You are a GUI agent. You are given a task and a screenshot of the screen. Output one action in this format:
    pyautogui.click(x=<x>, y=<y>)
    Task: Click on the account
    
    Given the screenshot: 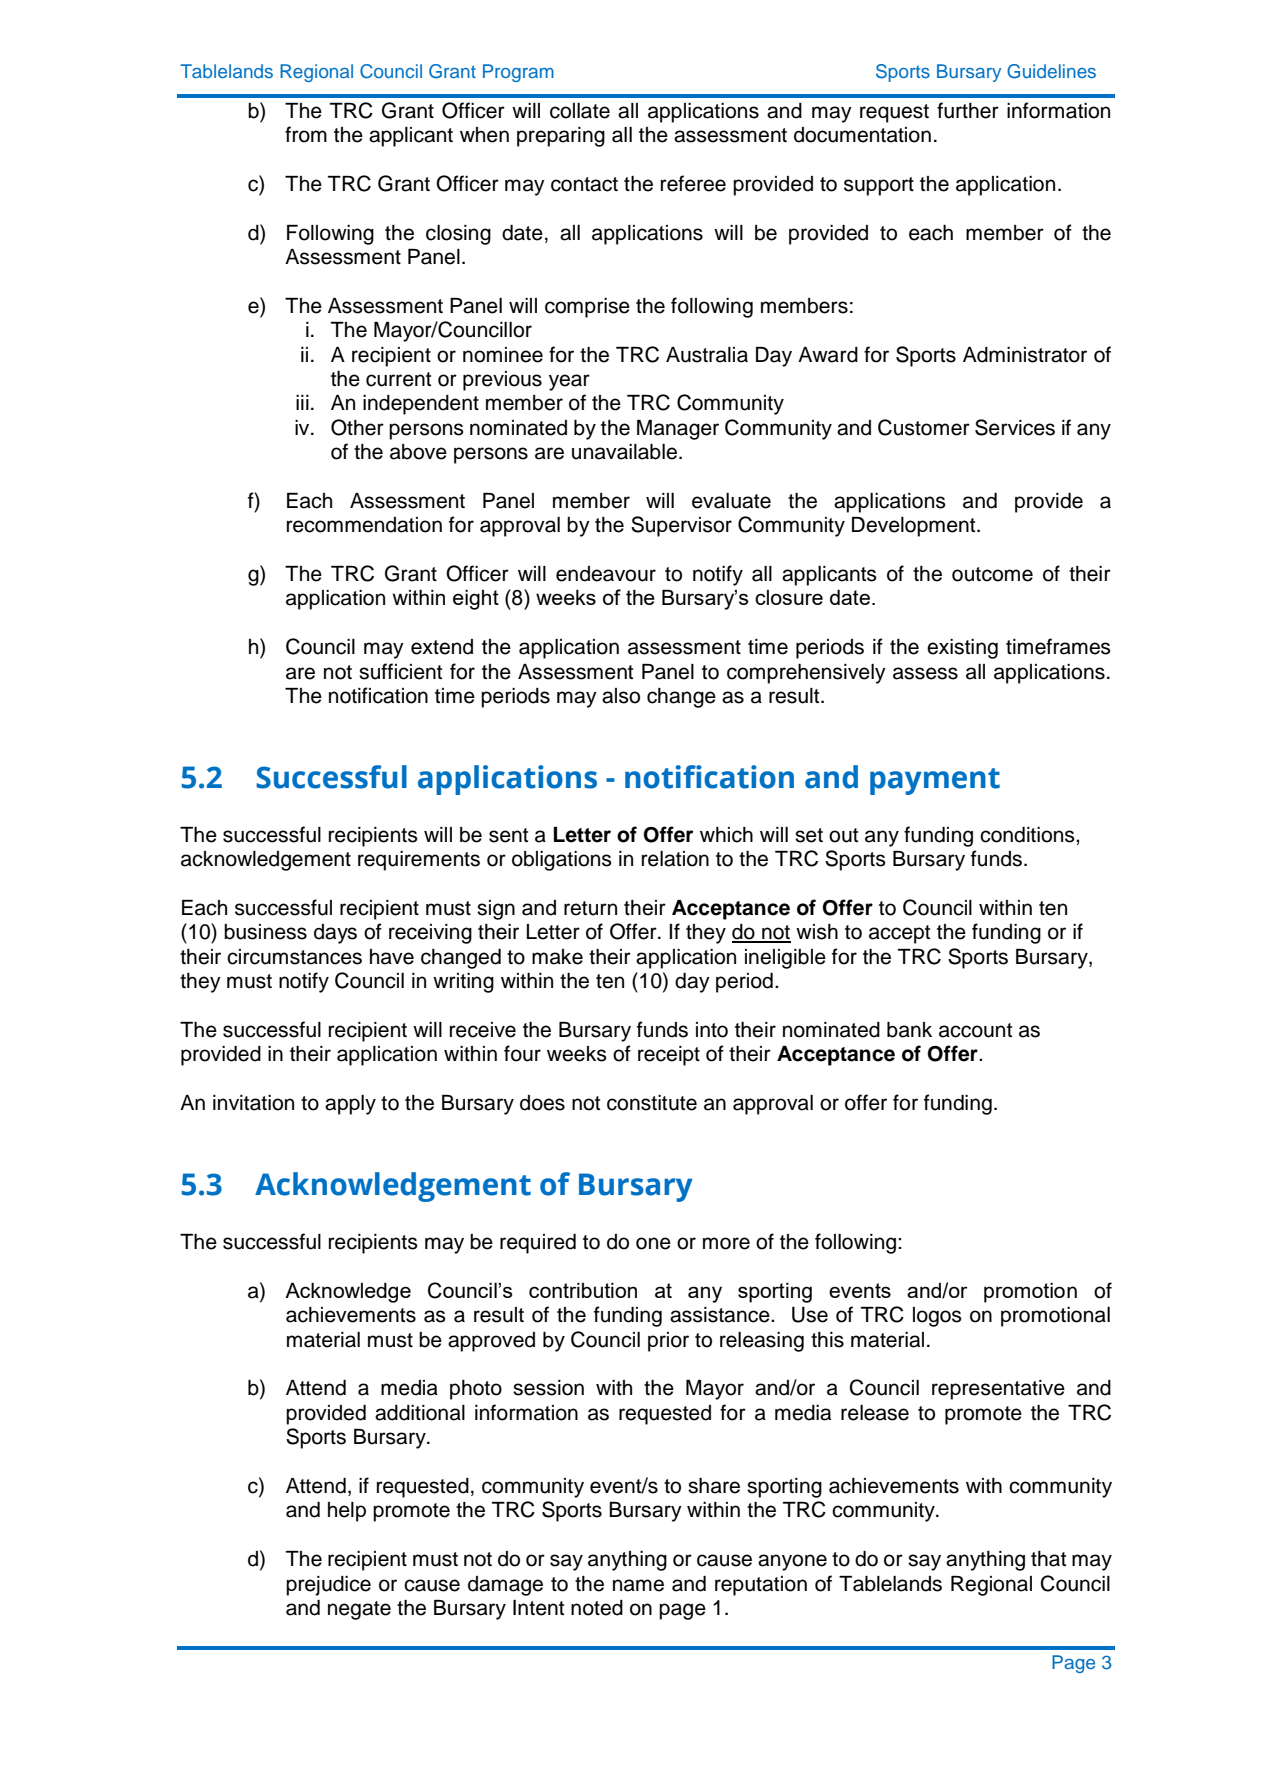 What is the action you would take?
    pyautogui.click(x=975, y=1030)
